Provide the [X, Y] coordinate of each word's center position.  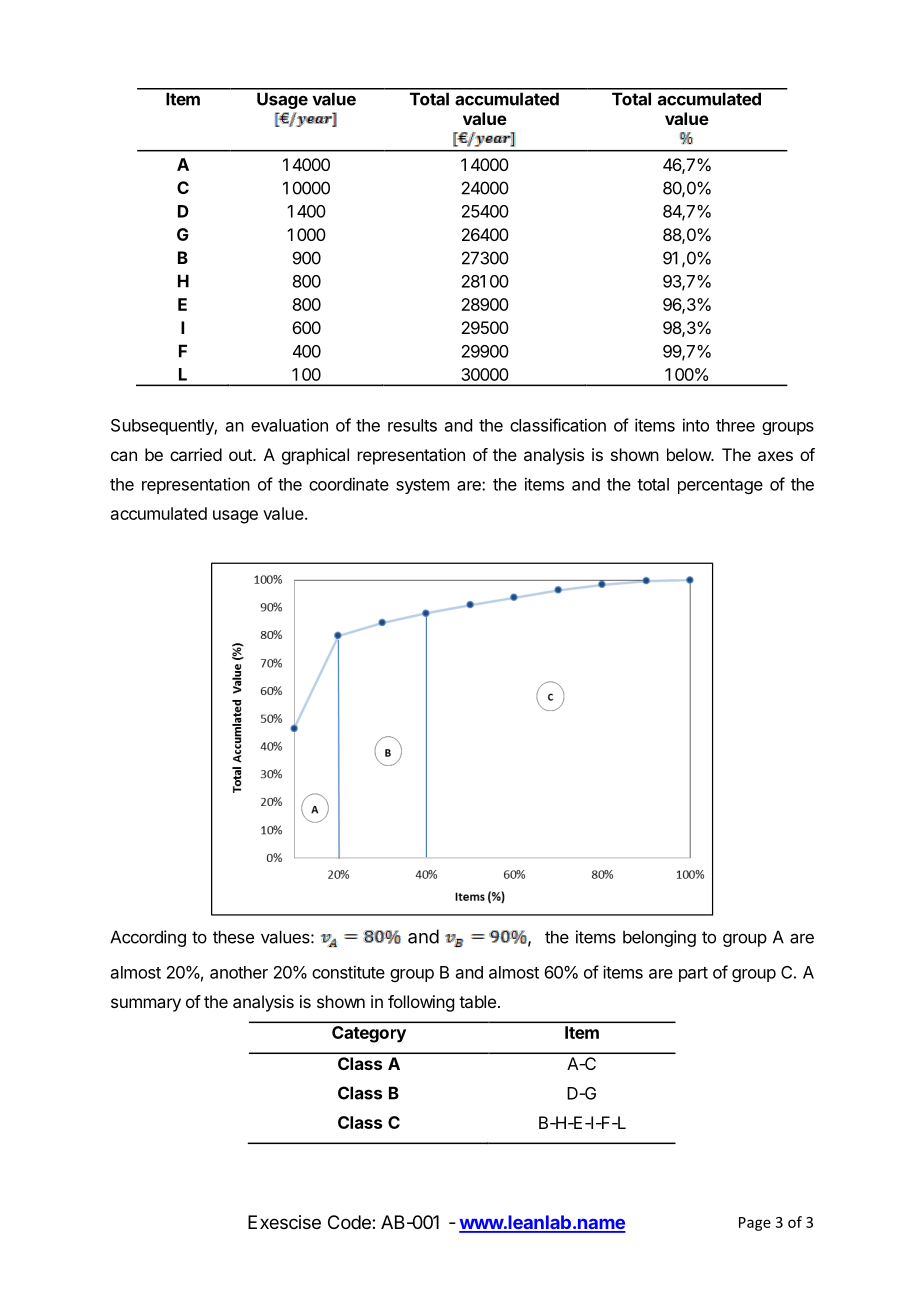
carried [196, 454]
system [422, 486]
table [477, 1001]
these [233, 937]
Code [350, 1222]
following [421, 1003]
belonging [659, 938]
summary [146, 1005]
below [690, 454]
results [412, 425]
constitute [348, 972]
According [148, 938]
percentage [720, 486]
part [693, 974]
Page [755, 1224]
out [241, 455]
